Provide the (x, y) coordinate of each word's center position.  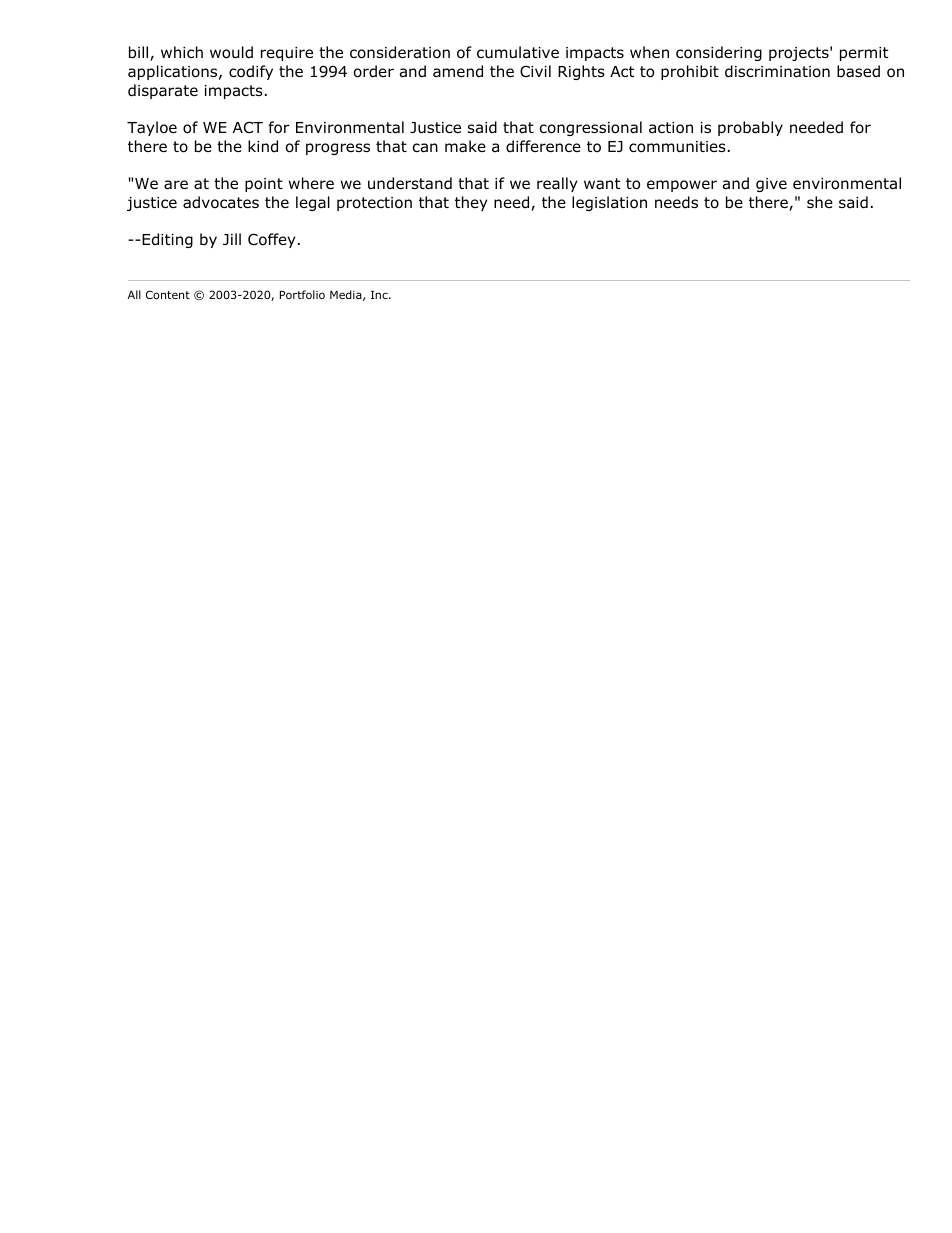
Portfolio (302, 294)
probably (750, 128)
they (471, 203)
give (771, 185)
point (264, 185)
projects (799, 54)
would (231, 52)
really (557, 184)
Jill (232, 239)
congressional (590, 128)
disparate (163, 91)
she (820, 202)
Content (168, 294)
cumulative (518, 52)
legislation (609, 203)
